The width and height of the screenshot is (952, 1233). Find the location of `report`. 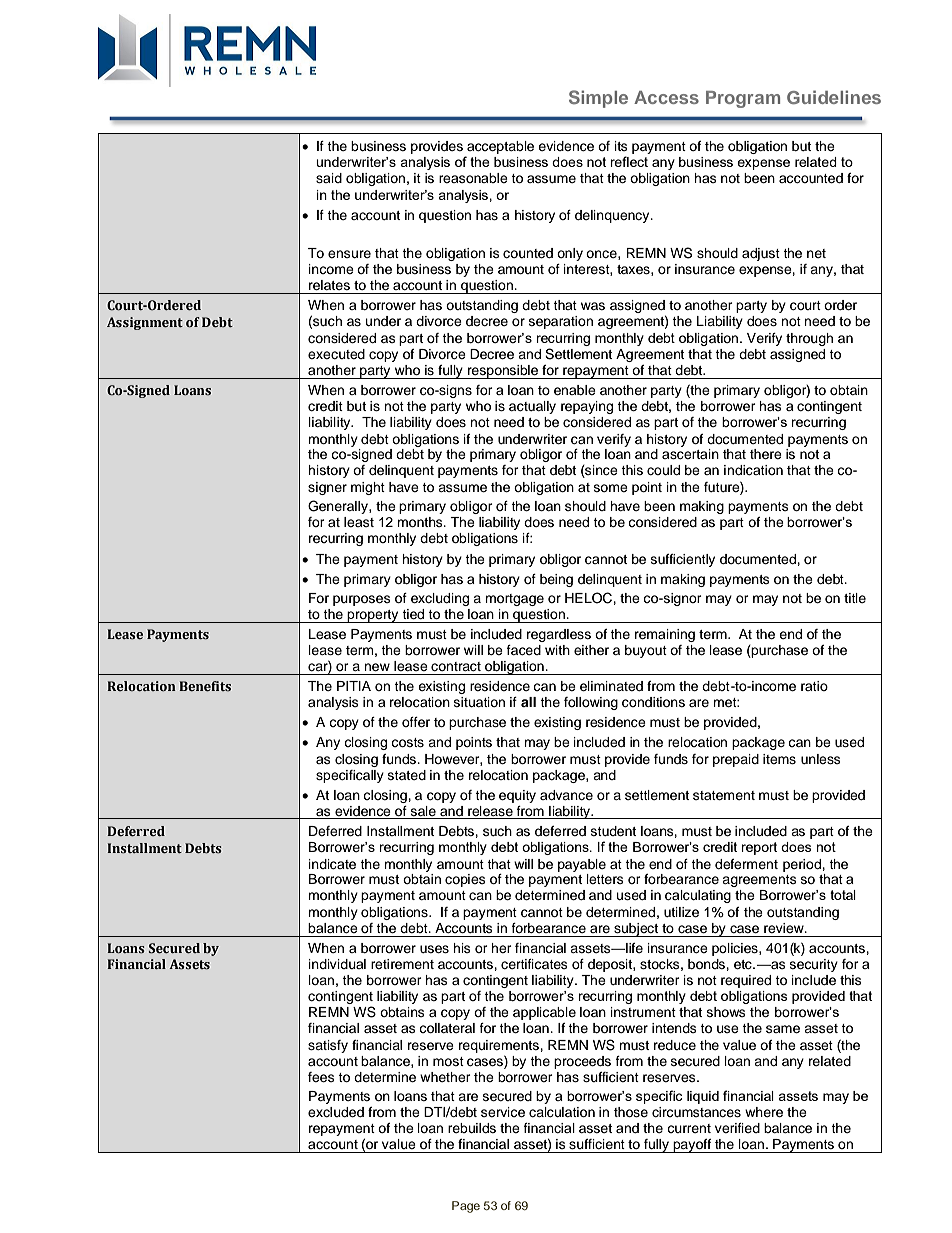

report is located at coordinates (759, 848).
